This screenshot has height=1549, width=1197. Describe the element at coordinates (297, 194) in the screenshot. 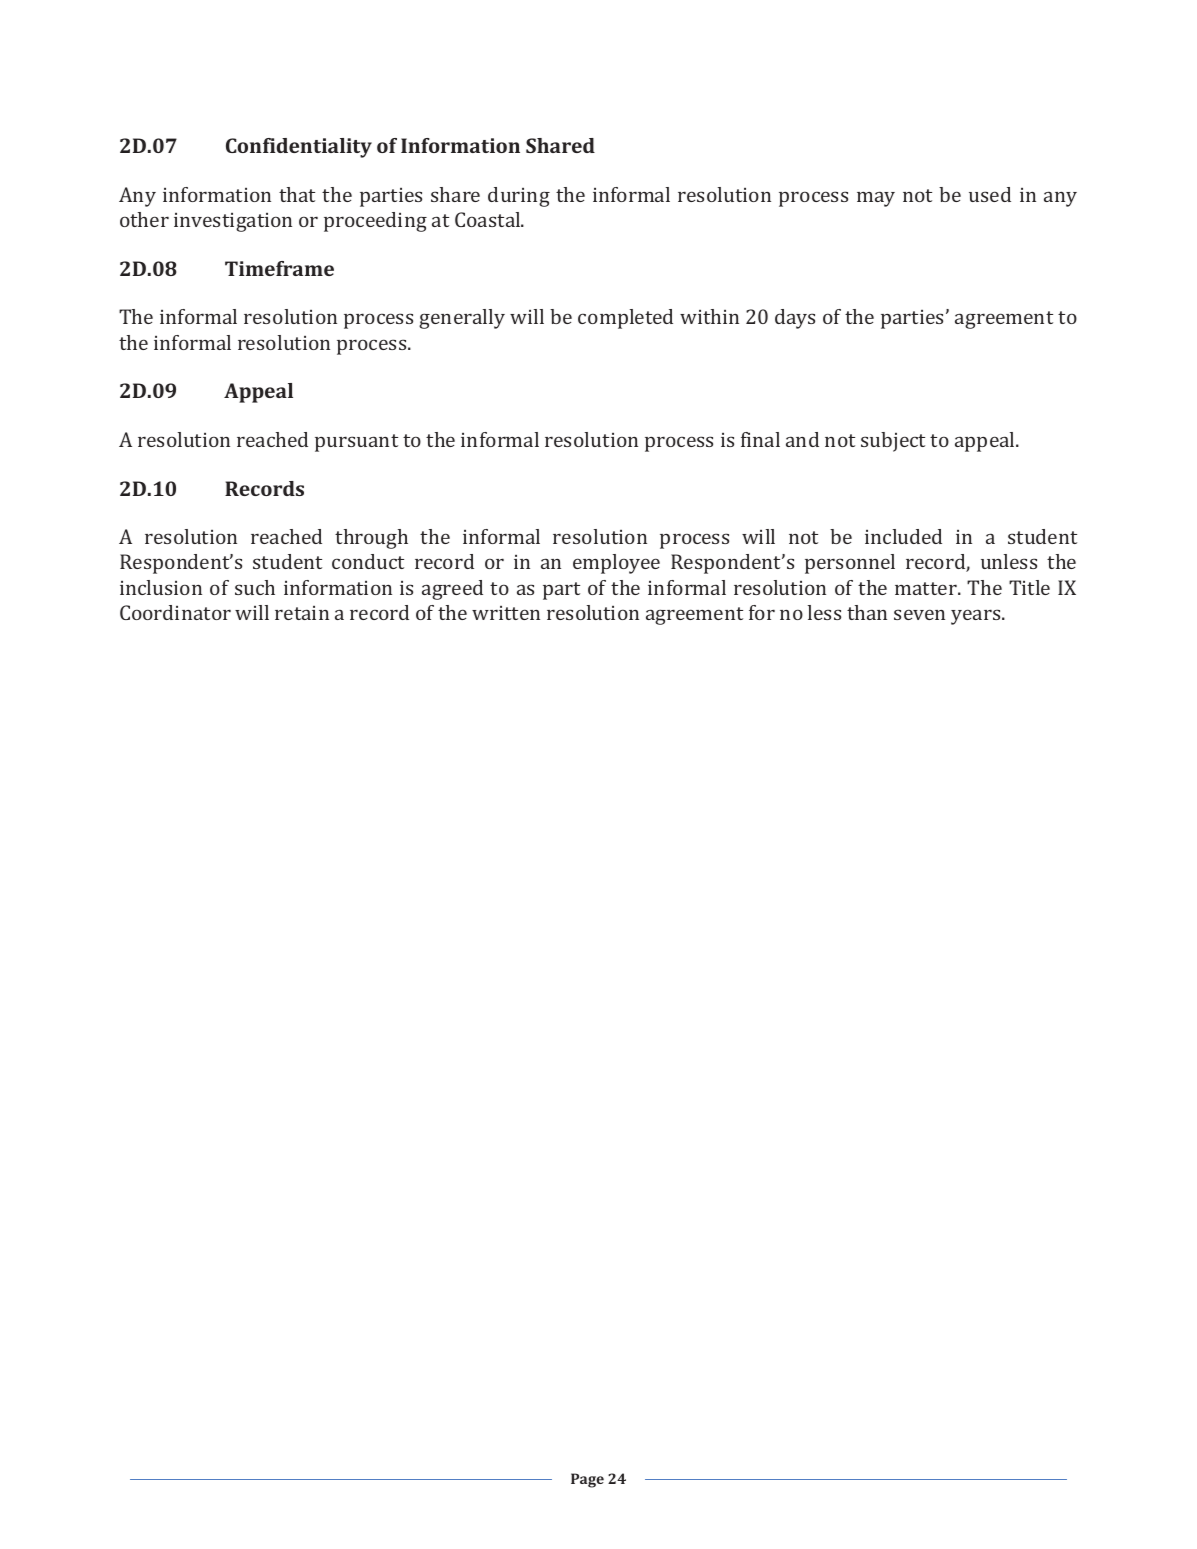

I see `that` at that location.
